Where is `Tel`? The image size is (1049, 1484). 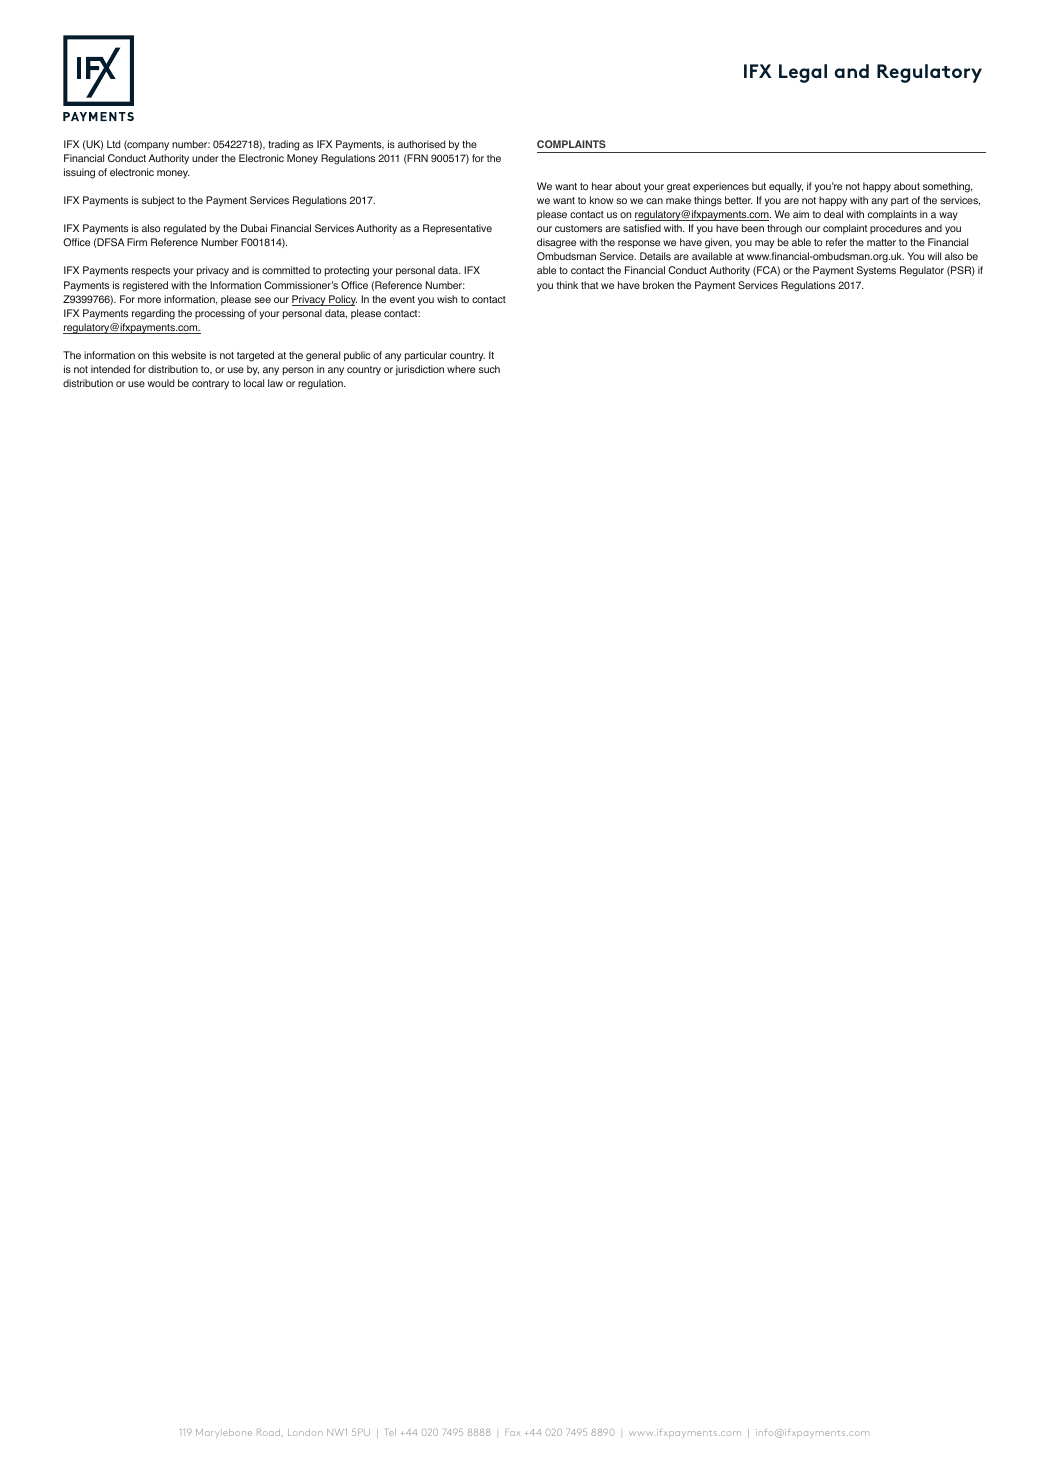 Tel is located at coordinates (391, 1432).
